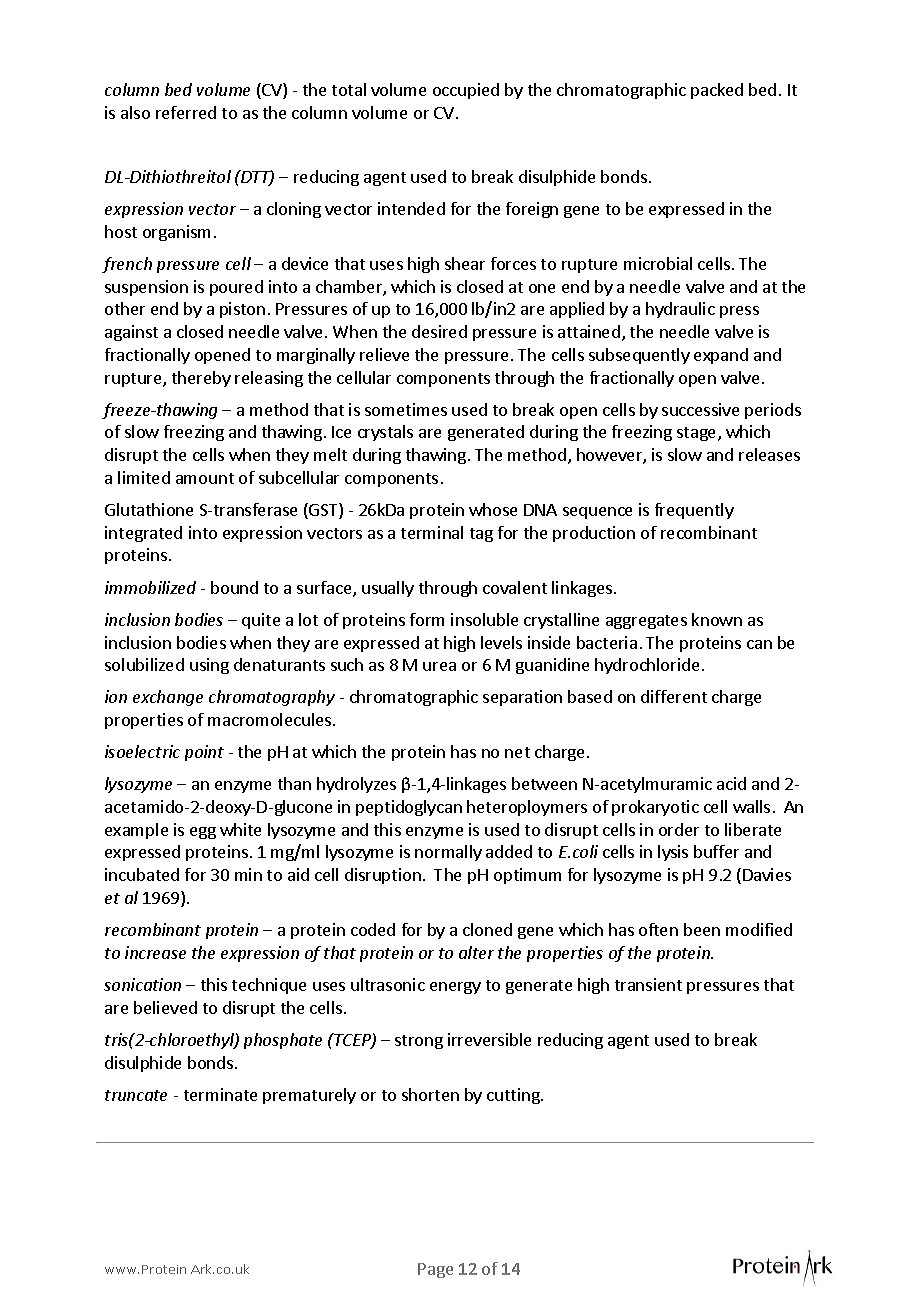  I want to click on packed, so click(717, 91).
